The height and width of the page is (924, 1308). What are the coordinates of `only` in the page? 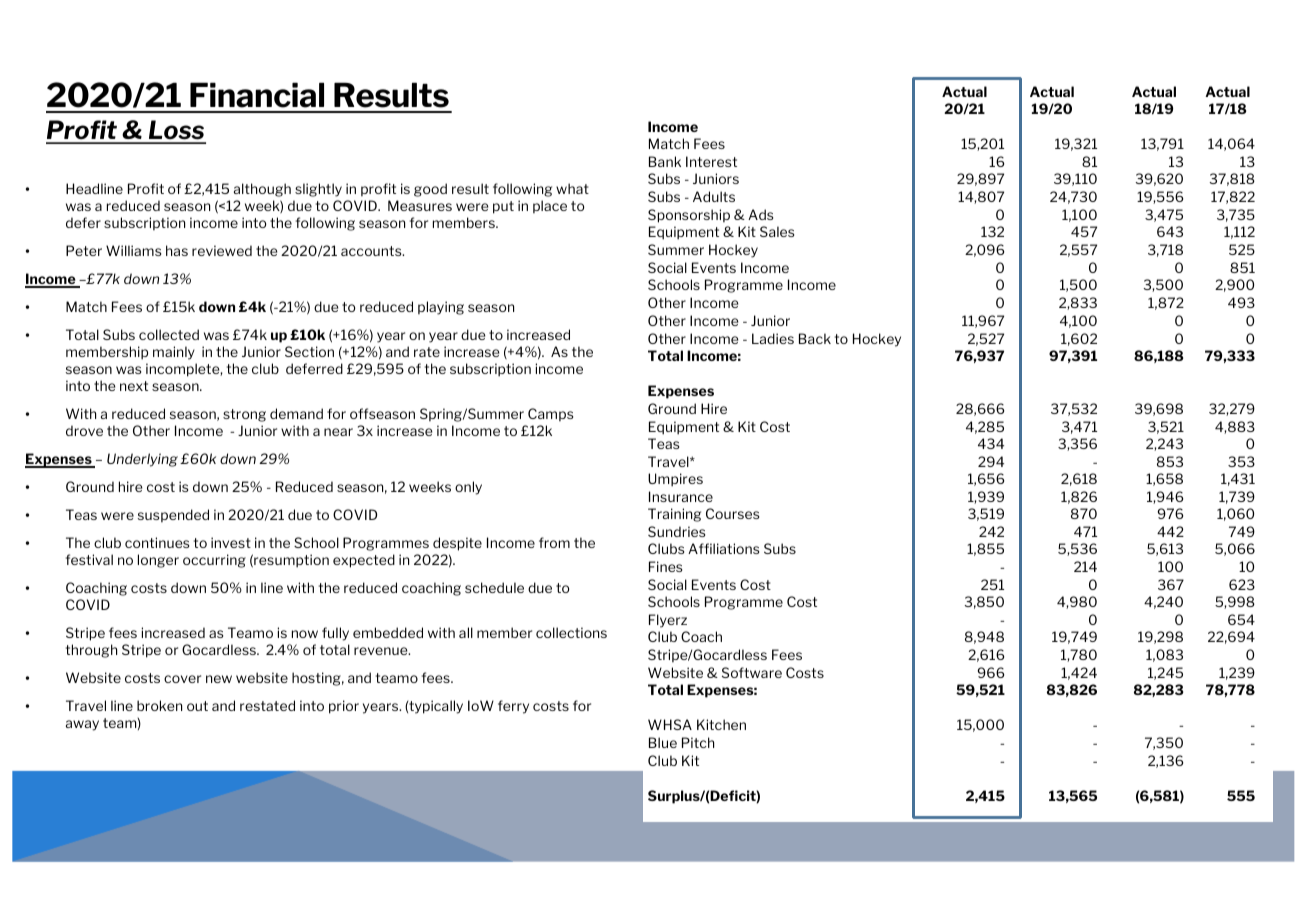 It's located at (468, 488).
